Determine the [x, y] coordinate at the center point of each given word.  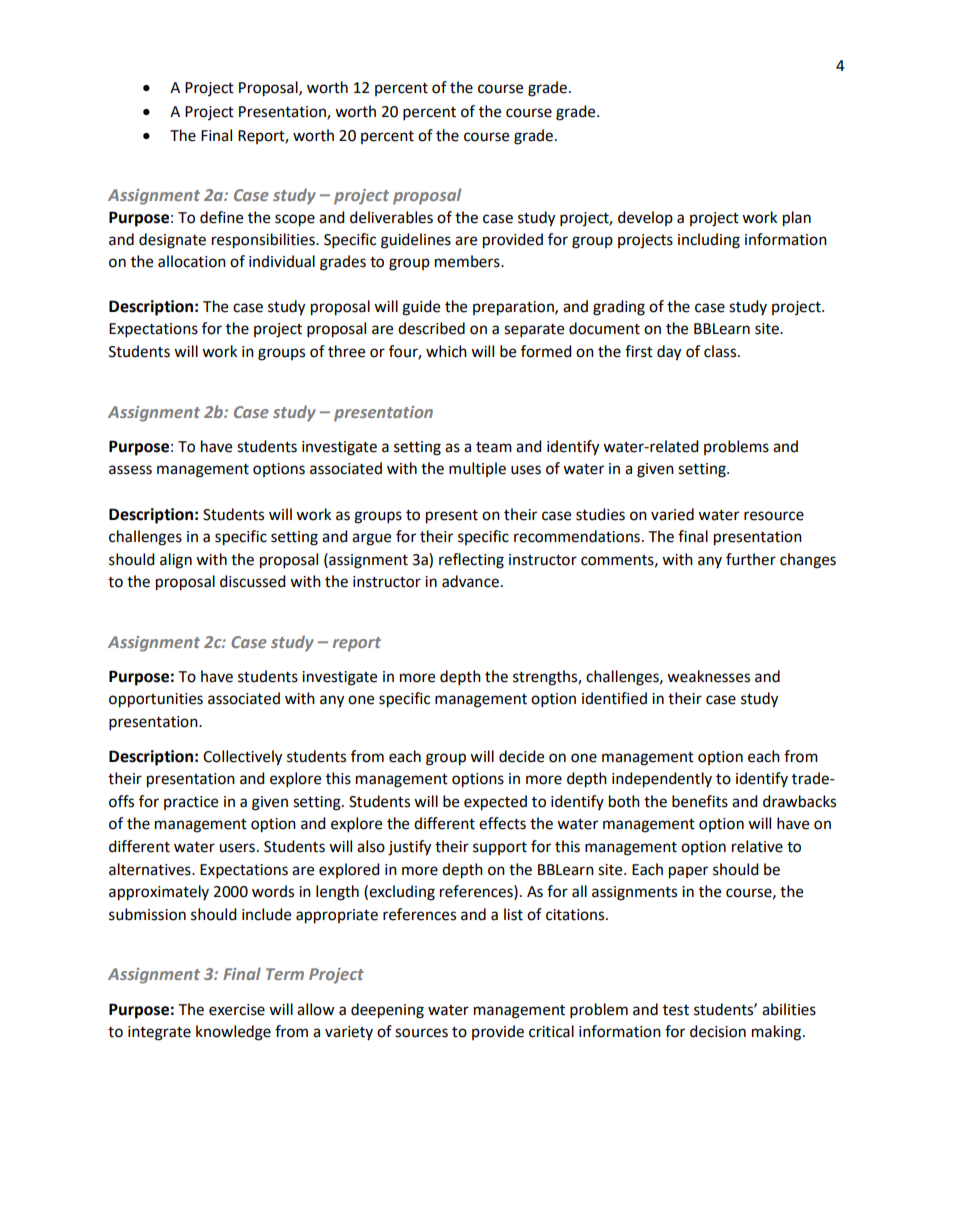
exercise [237, 1010]
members [468, 261]
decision [718, 1031]
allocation [192, 261]
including [709, 241]
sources [421, 1033]
